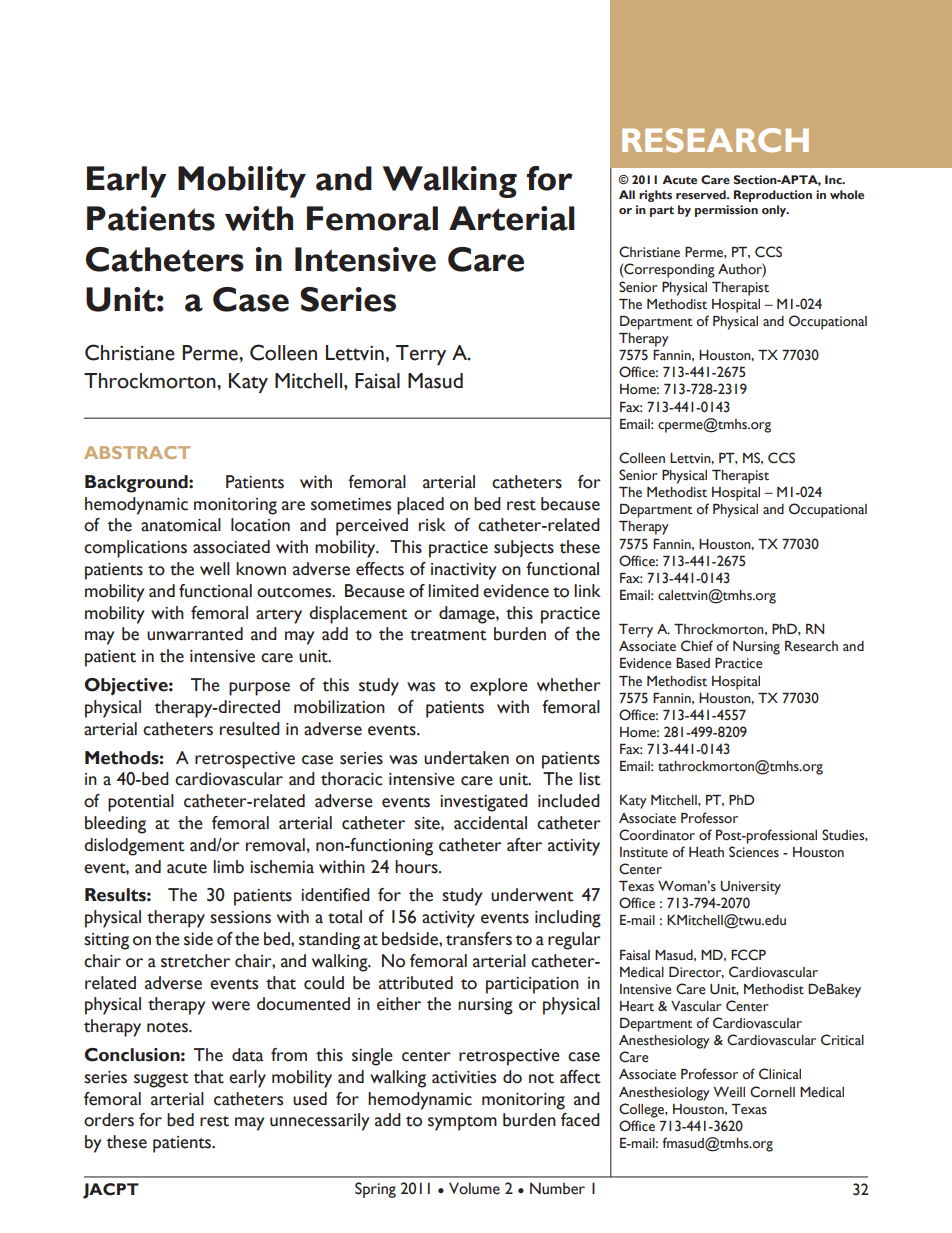  I want to click on All, so click(627, 194).
